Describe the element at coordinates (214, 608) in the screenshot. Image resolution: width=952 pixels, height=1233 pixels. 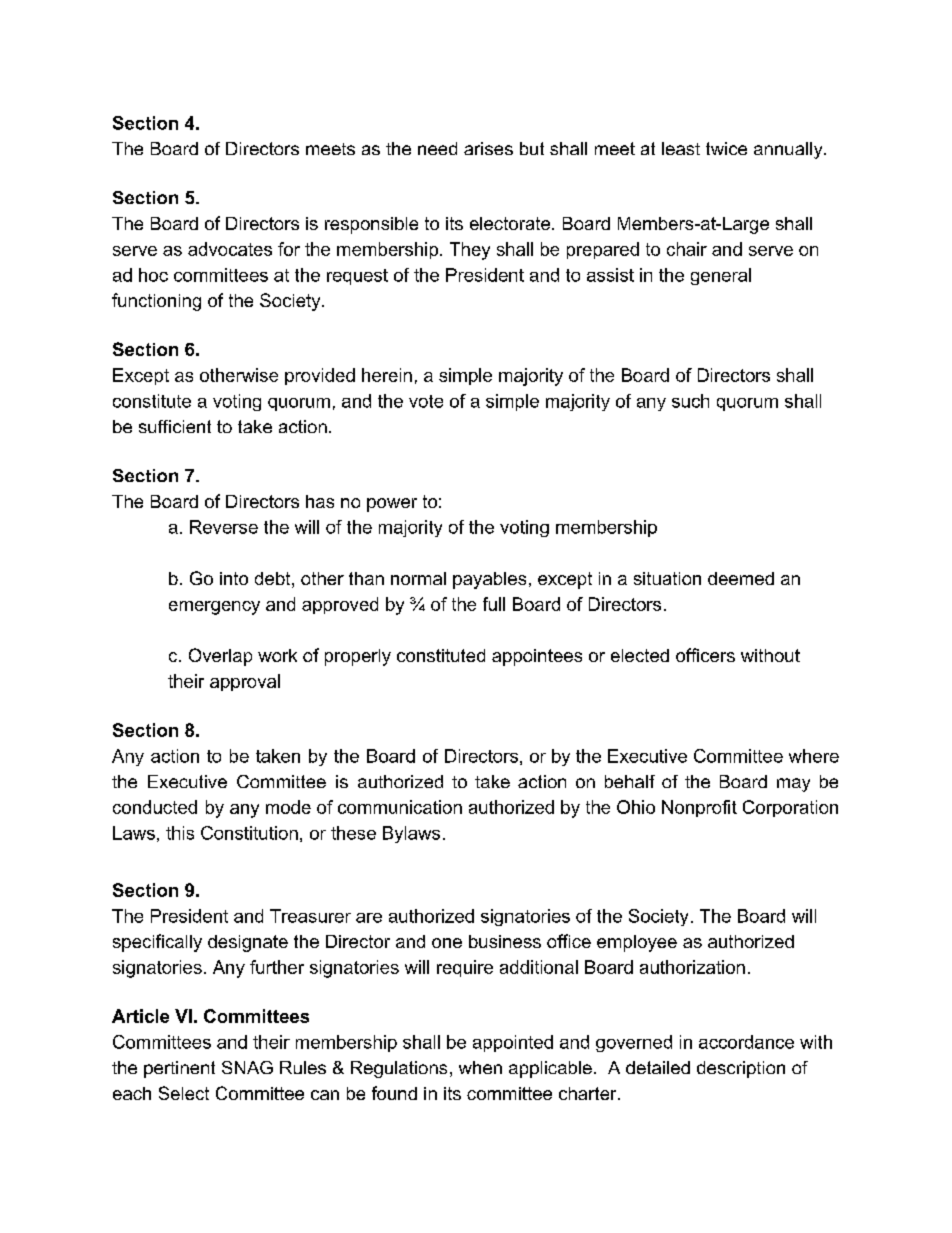
I see `emergency` at that location.
